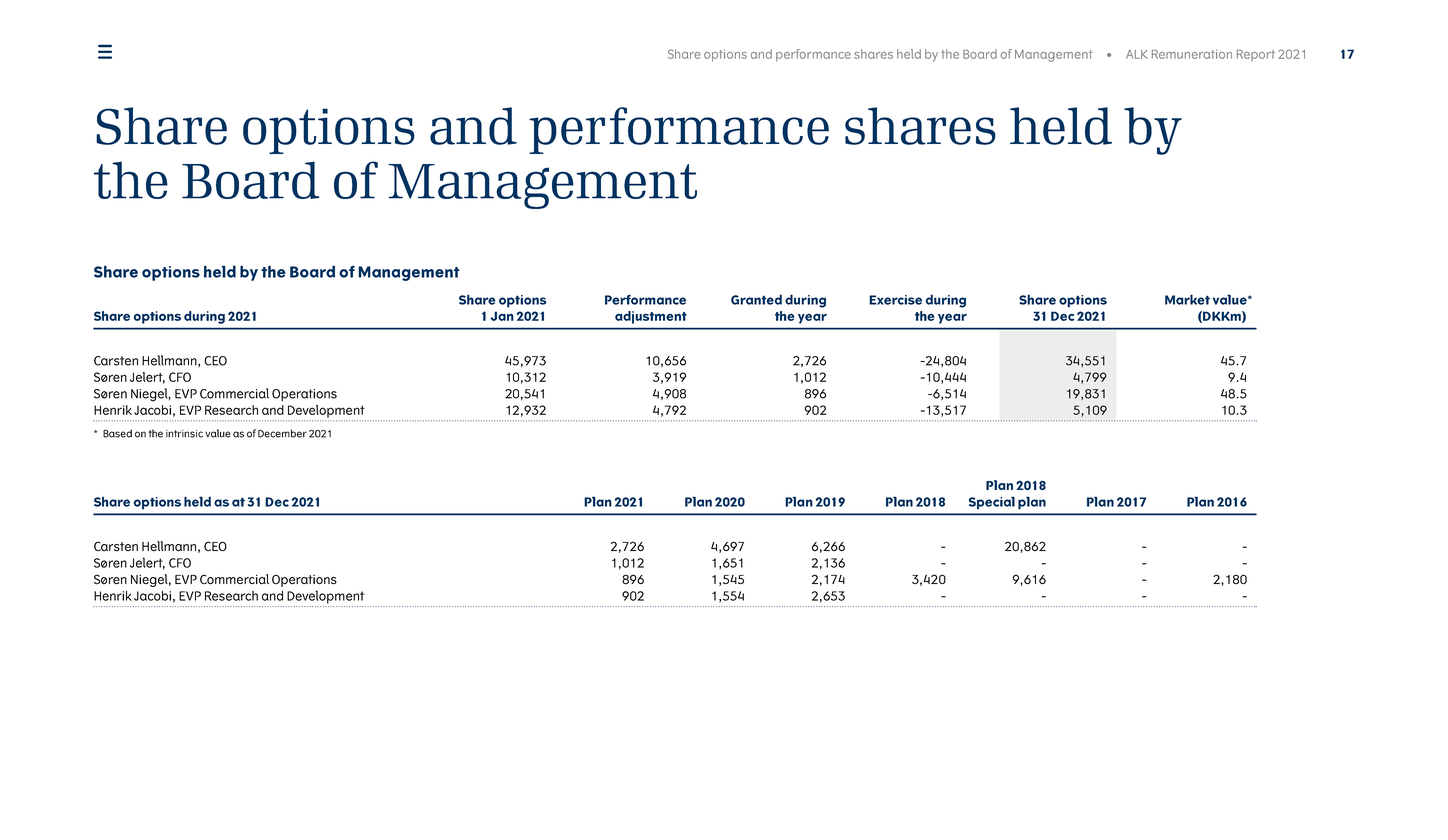  What do you see at coordinates (651, 317) in the screenshot?
I see `adjustment` at bounding box center [651, 317].
